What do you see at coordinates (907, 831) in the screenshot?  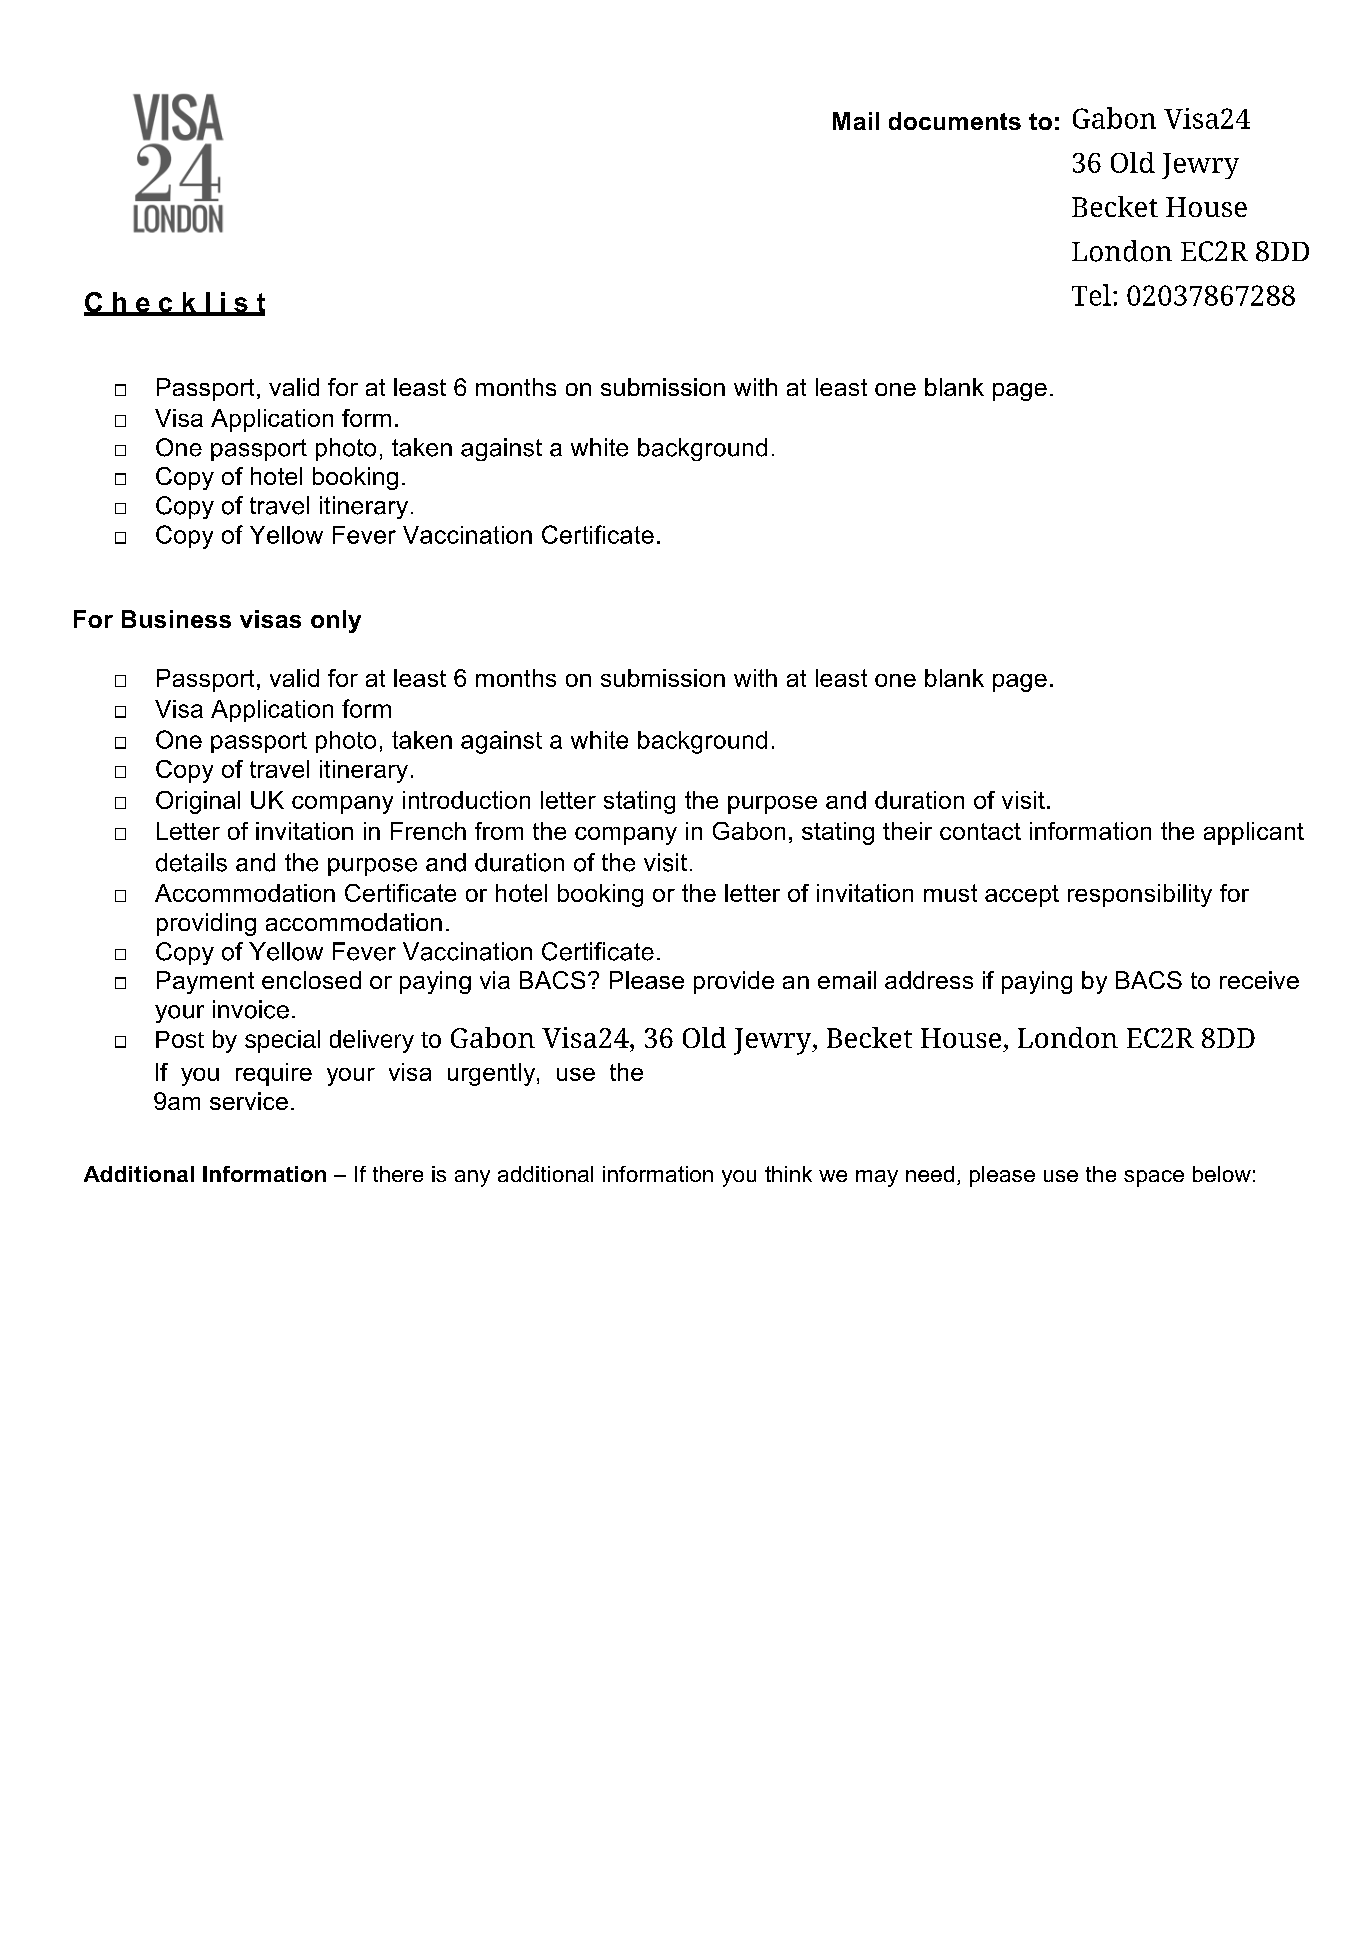 I see `their` at bounding box center [907, 831].
